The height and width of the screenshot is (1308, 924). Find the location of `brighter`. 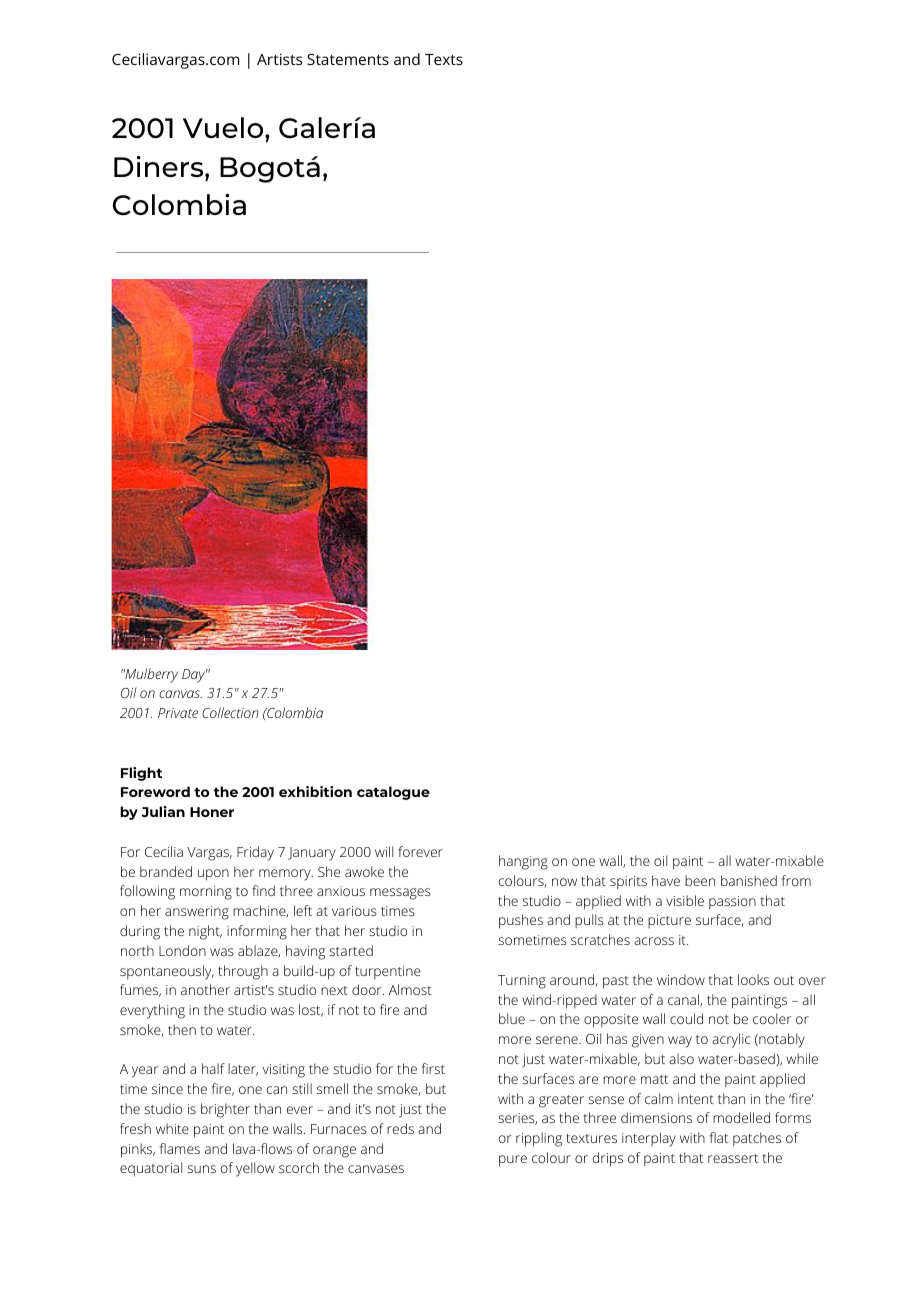

brighter is located at coordinates (225, 1110).
